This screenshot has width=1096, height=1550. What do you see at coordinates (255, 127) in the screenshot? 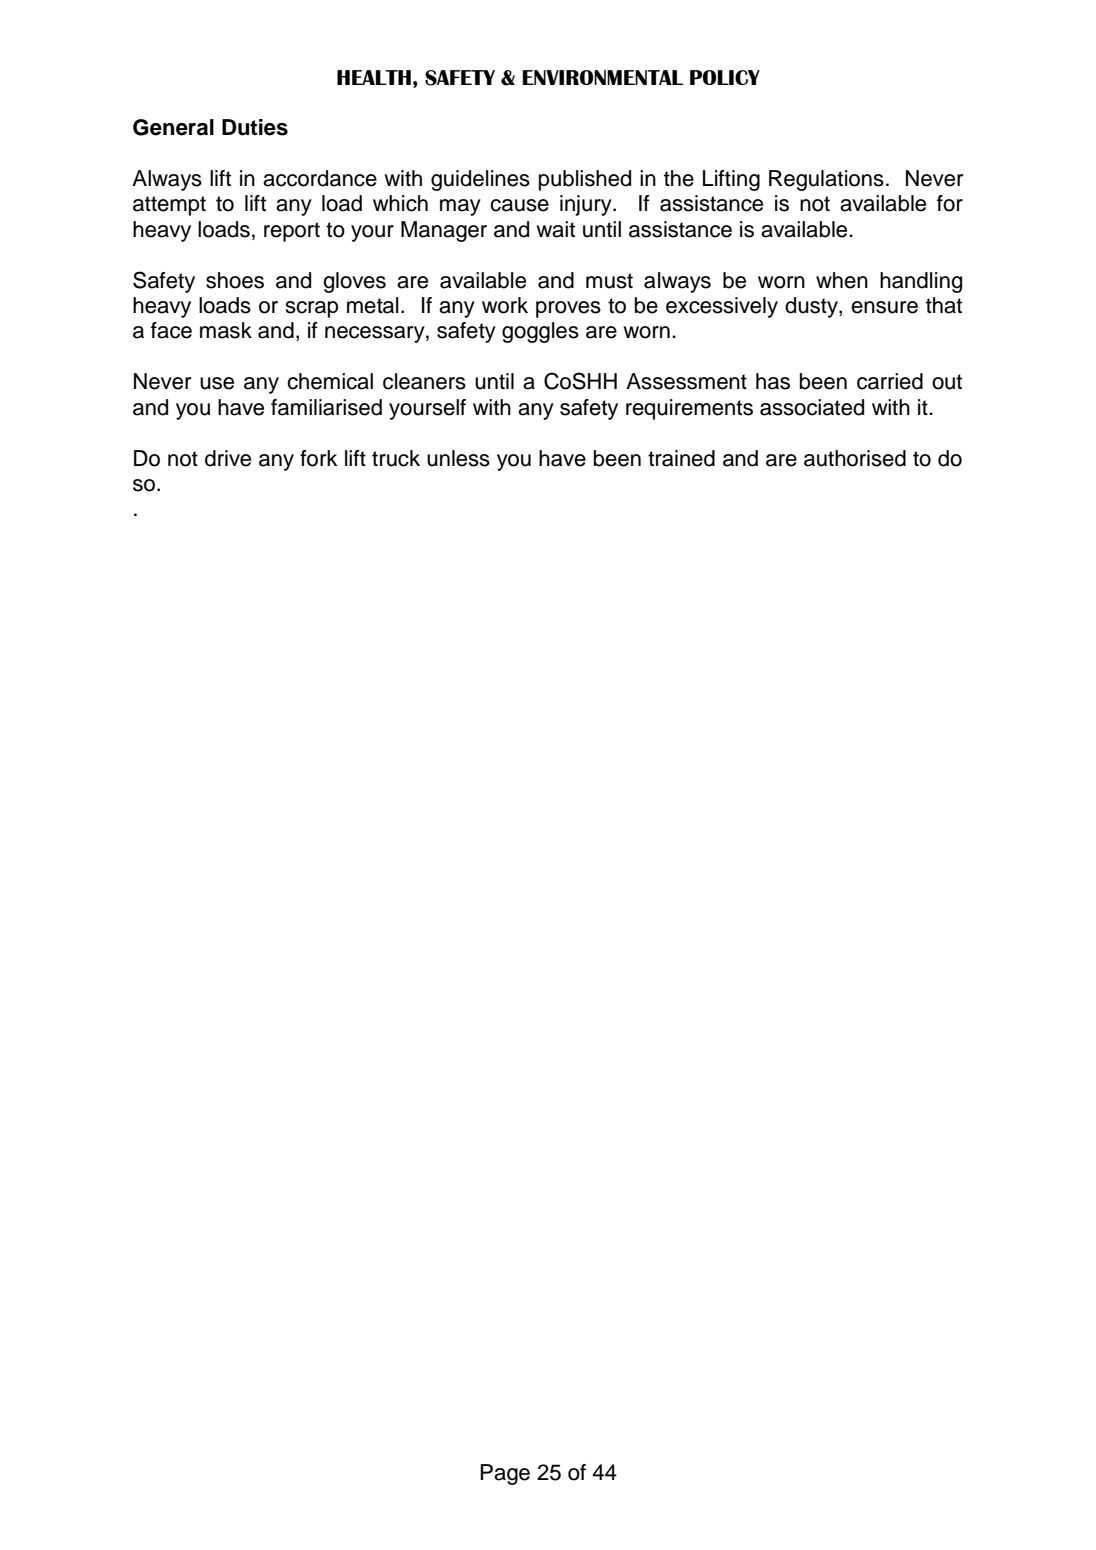
I see `Duties` at bounding box center [255, 127].
